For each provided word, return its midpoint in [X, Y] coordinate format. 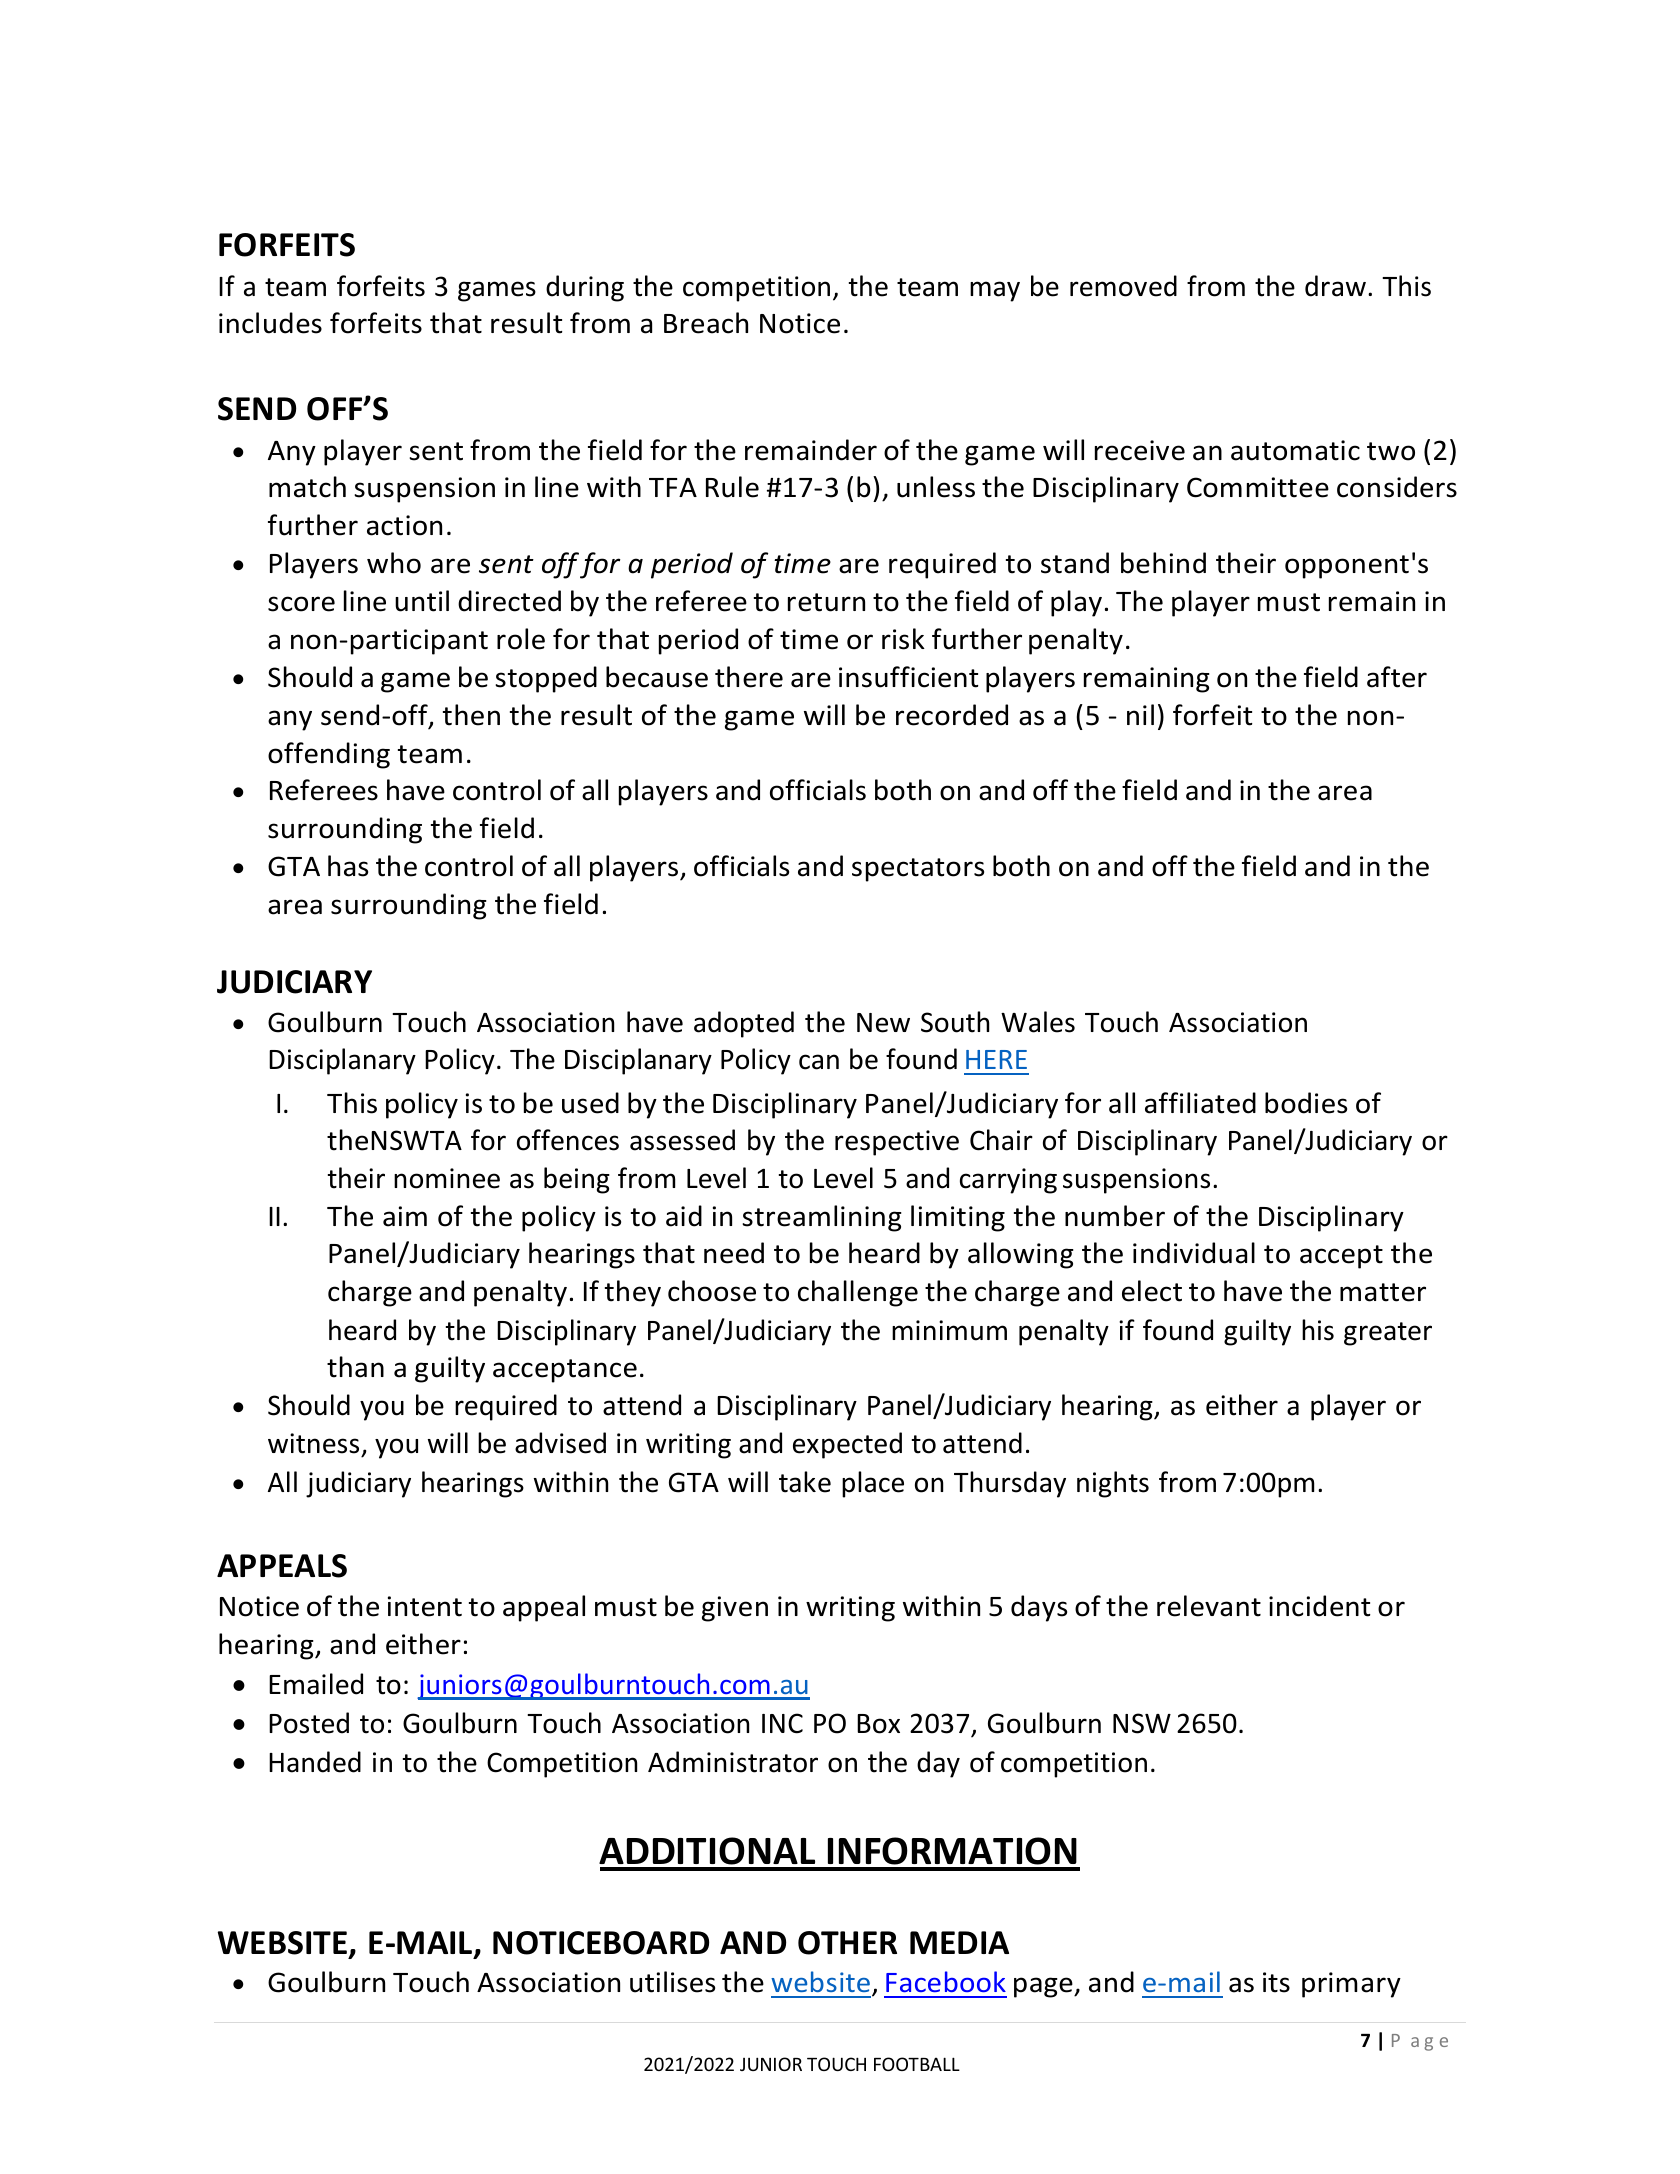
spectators [918, 870]
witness [313, 1443]
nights [1113, 1484]
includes [270, 323]
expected [847, 1445]
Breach [706, 323]
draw [1335, 286]
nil [1140, 714]
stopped [546, 679]
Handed [315, 1762]
